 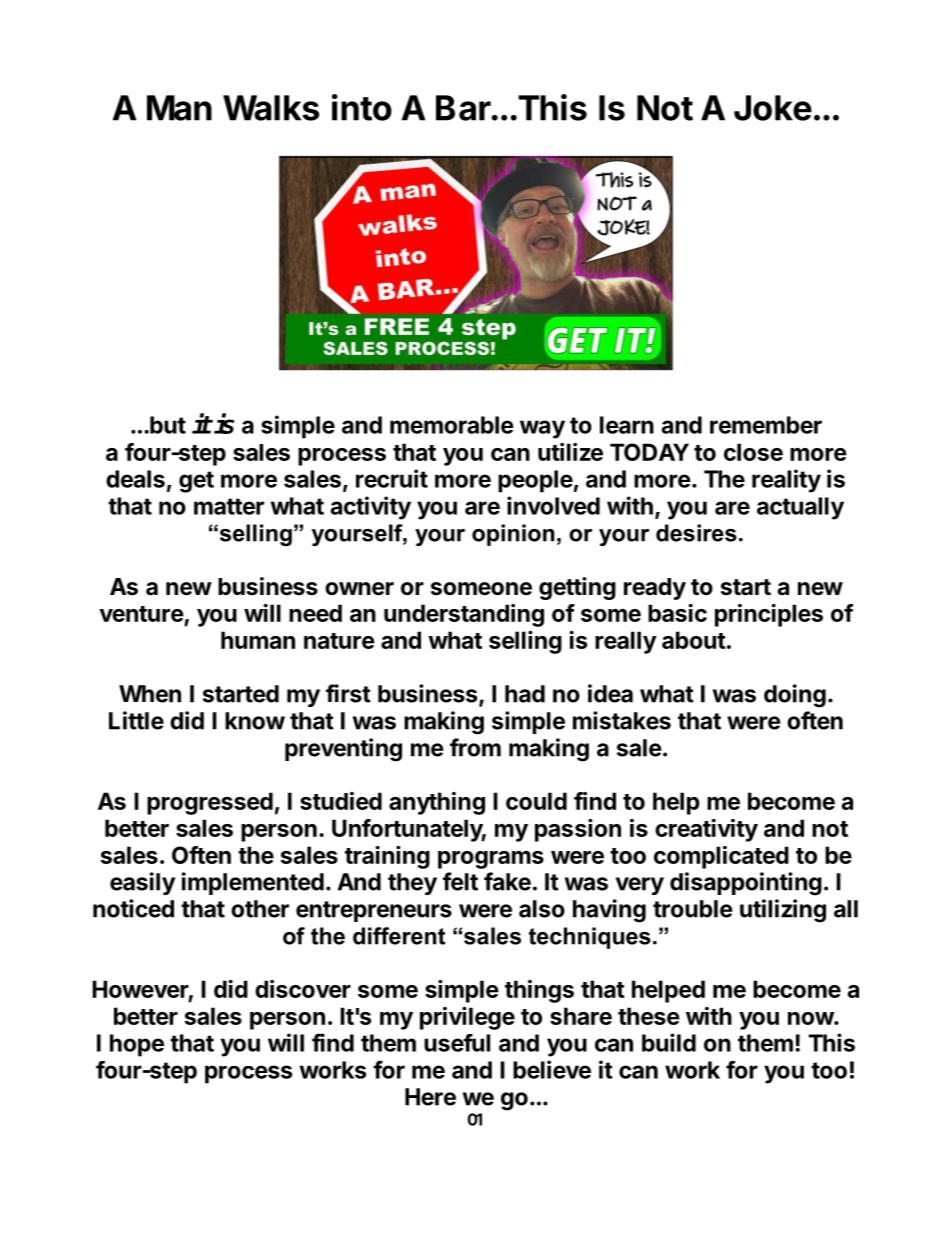 I want to click on build, so click(x=669, y=1042).
